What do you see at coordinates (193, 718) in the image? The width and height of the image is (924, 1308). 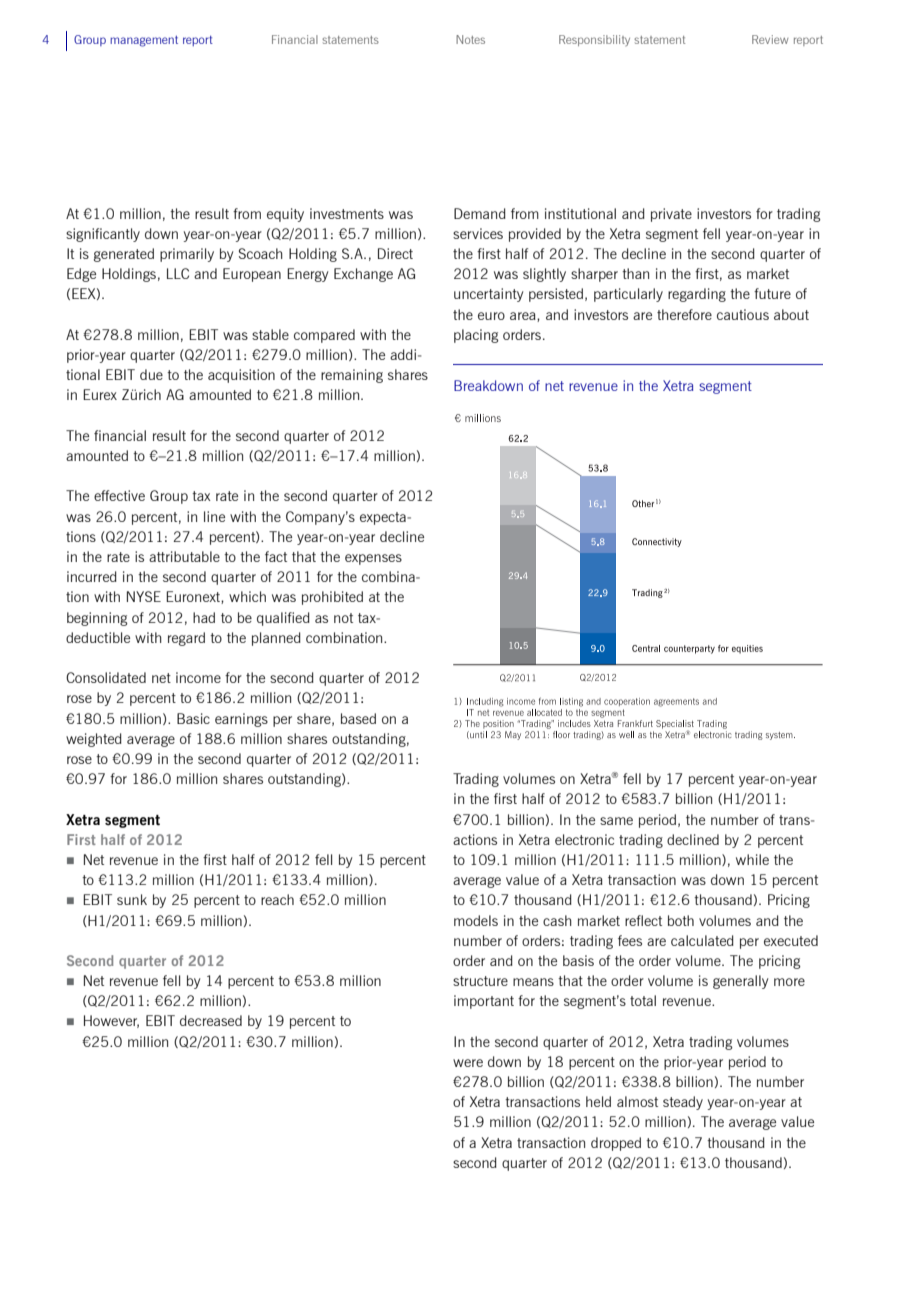 I see `Basic` at bounding box center [193, 718].
